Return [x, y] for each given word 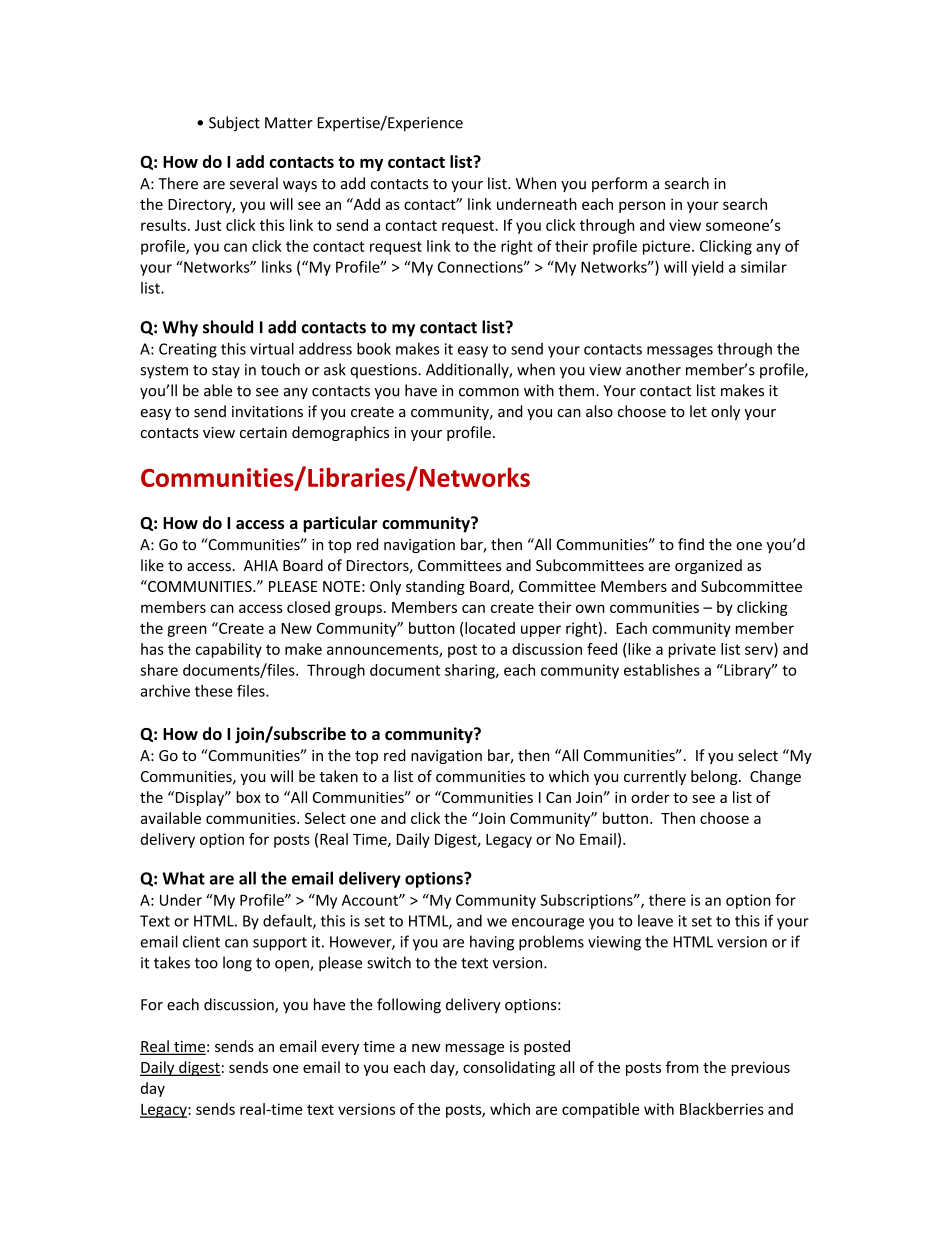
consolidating [509, 1068]
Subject [234, 124]
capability [229, 650]
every [340, 1049]
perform [619, 184]
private [692, 650]
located [490, 628]
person [642, 207]
